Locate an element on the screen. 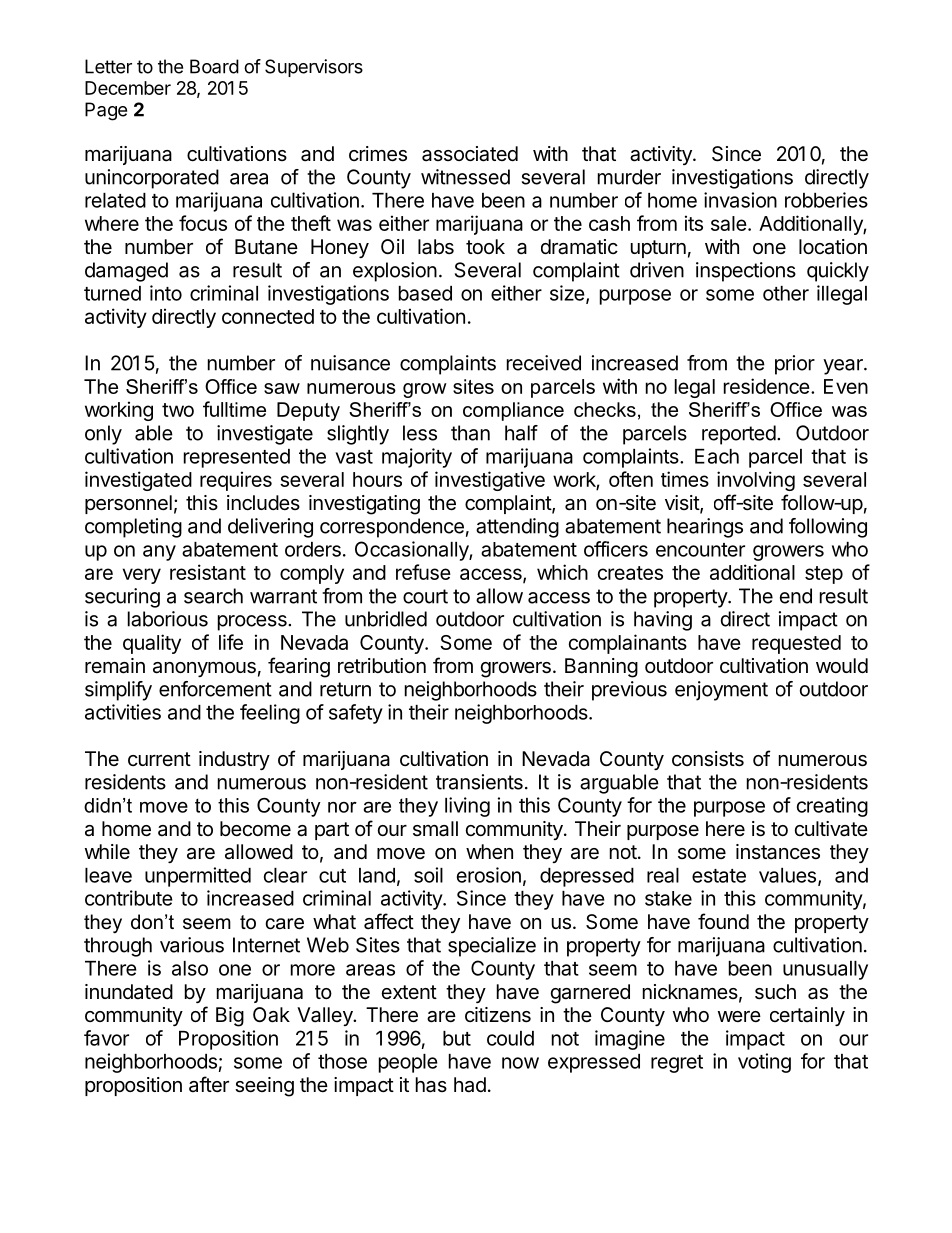  invasion is located at coordinates (740, 200).
